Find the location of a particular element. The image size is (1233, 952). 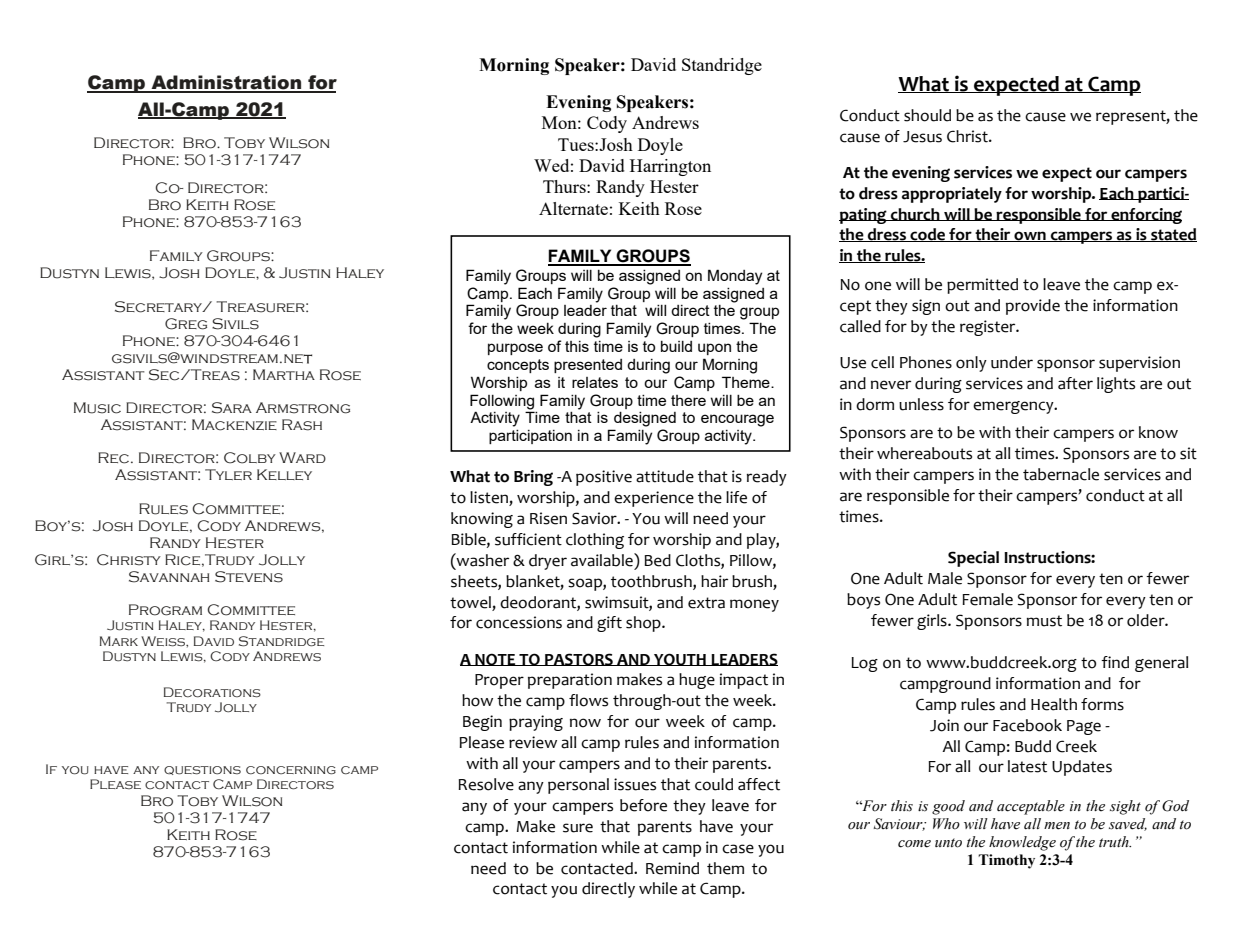

Harrington is located at coordinates (670, 167).
